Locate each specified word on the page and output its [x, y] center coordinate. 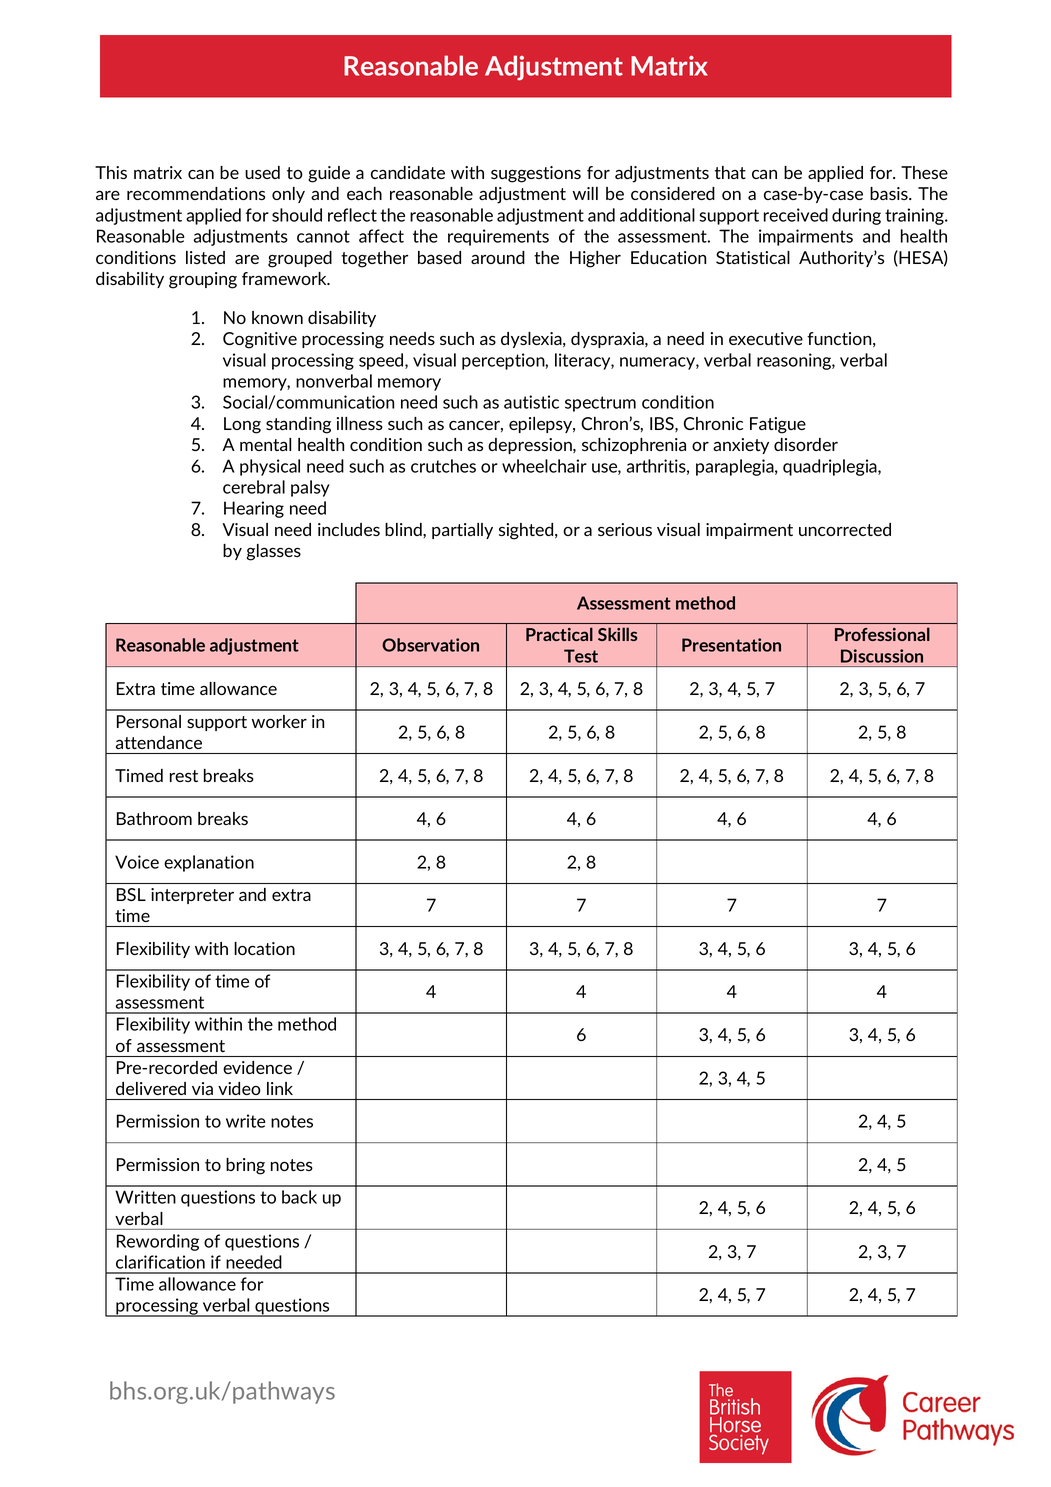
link [280, 1088]
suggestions [536, 174]
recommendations [196, 193]
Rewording [158, 1242]
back [299, 1197]
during [856, 216]
